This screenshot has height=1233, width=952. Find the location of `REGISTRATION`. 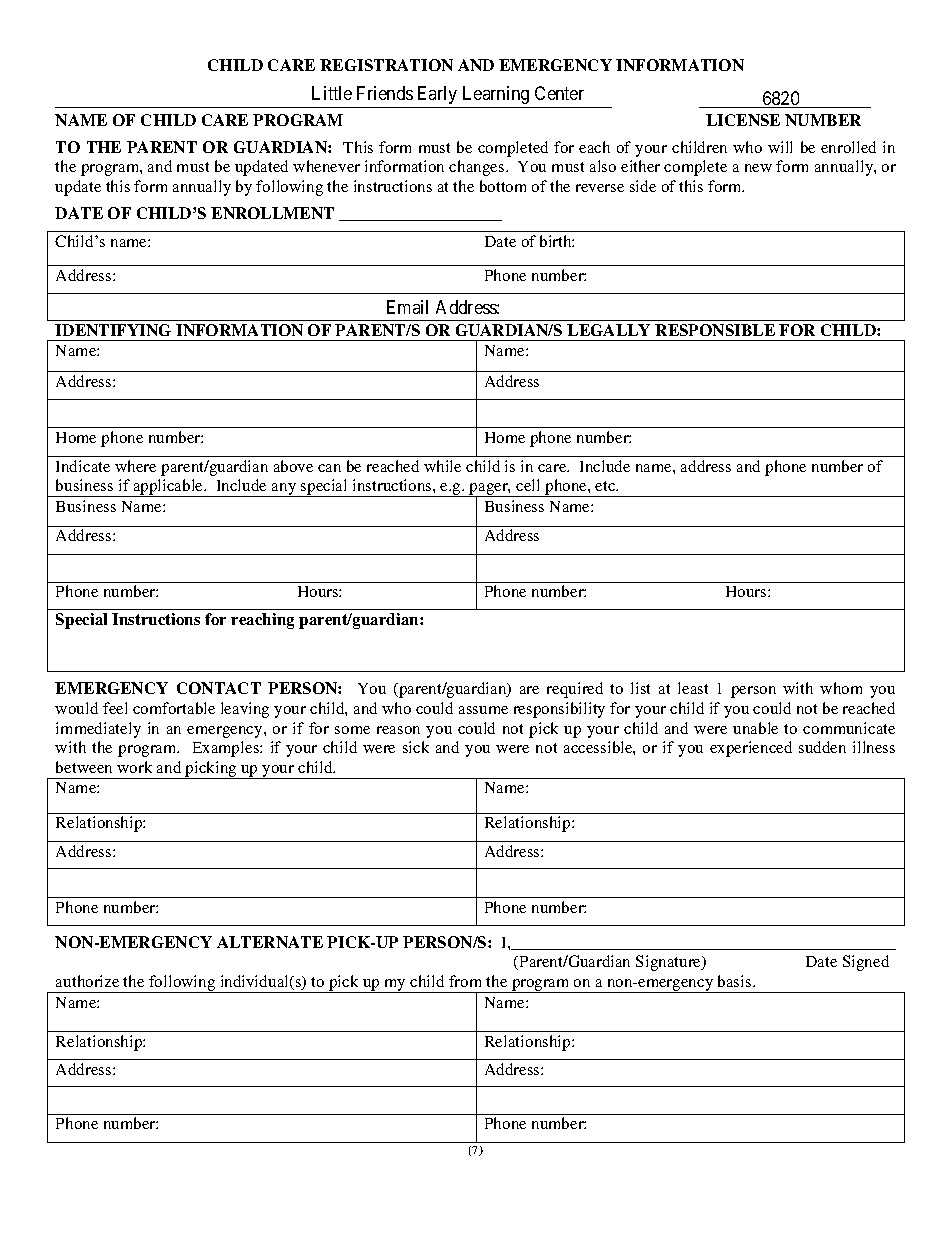

REGISTRATION is located at coordinates (386, 65).
